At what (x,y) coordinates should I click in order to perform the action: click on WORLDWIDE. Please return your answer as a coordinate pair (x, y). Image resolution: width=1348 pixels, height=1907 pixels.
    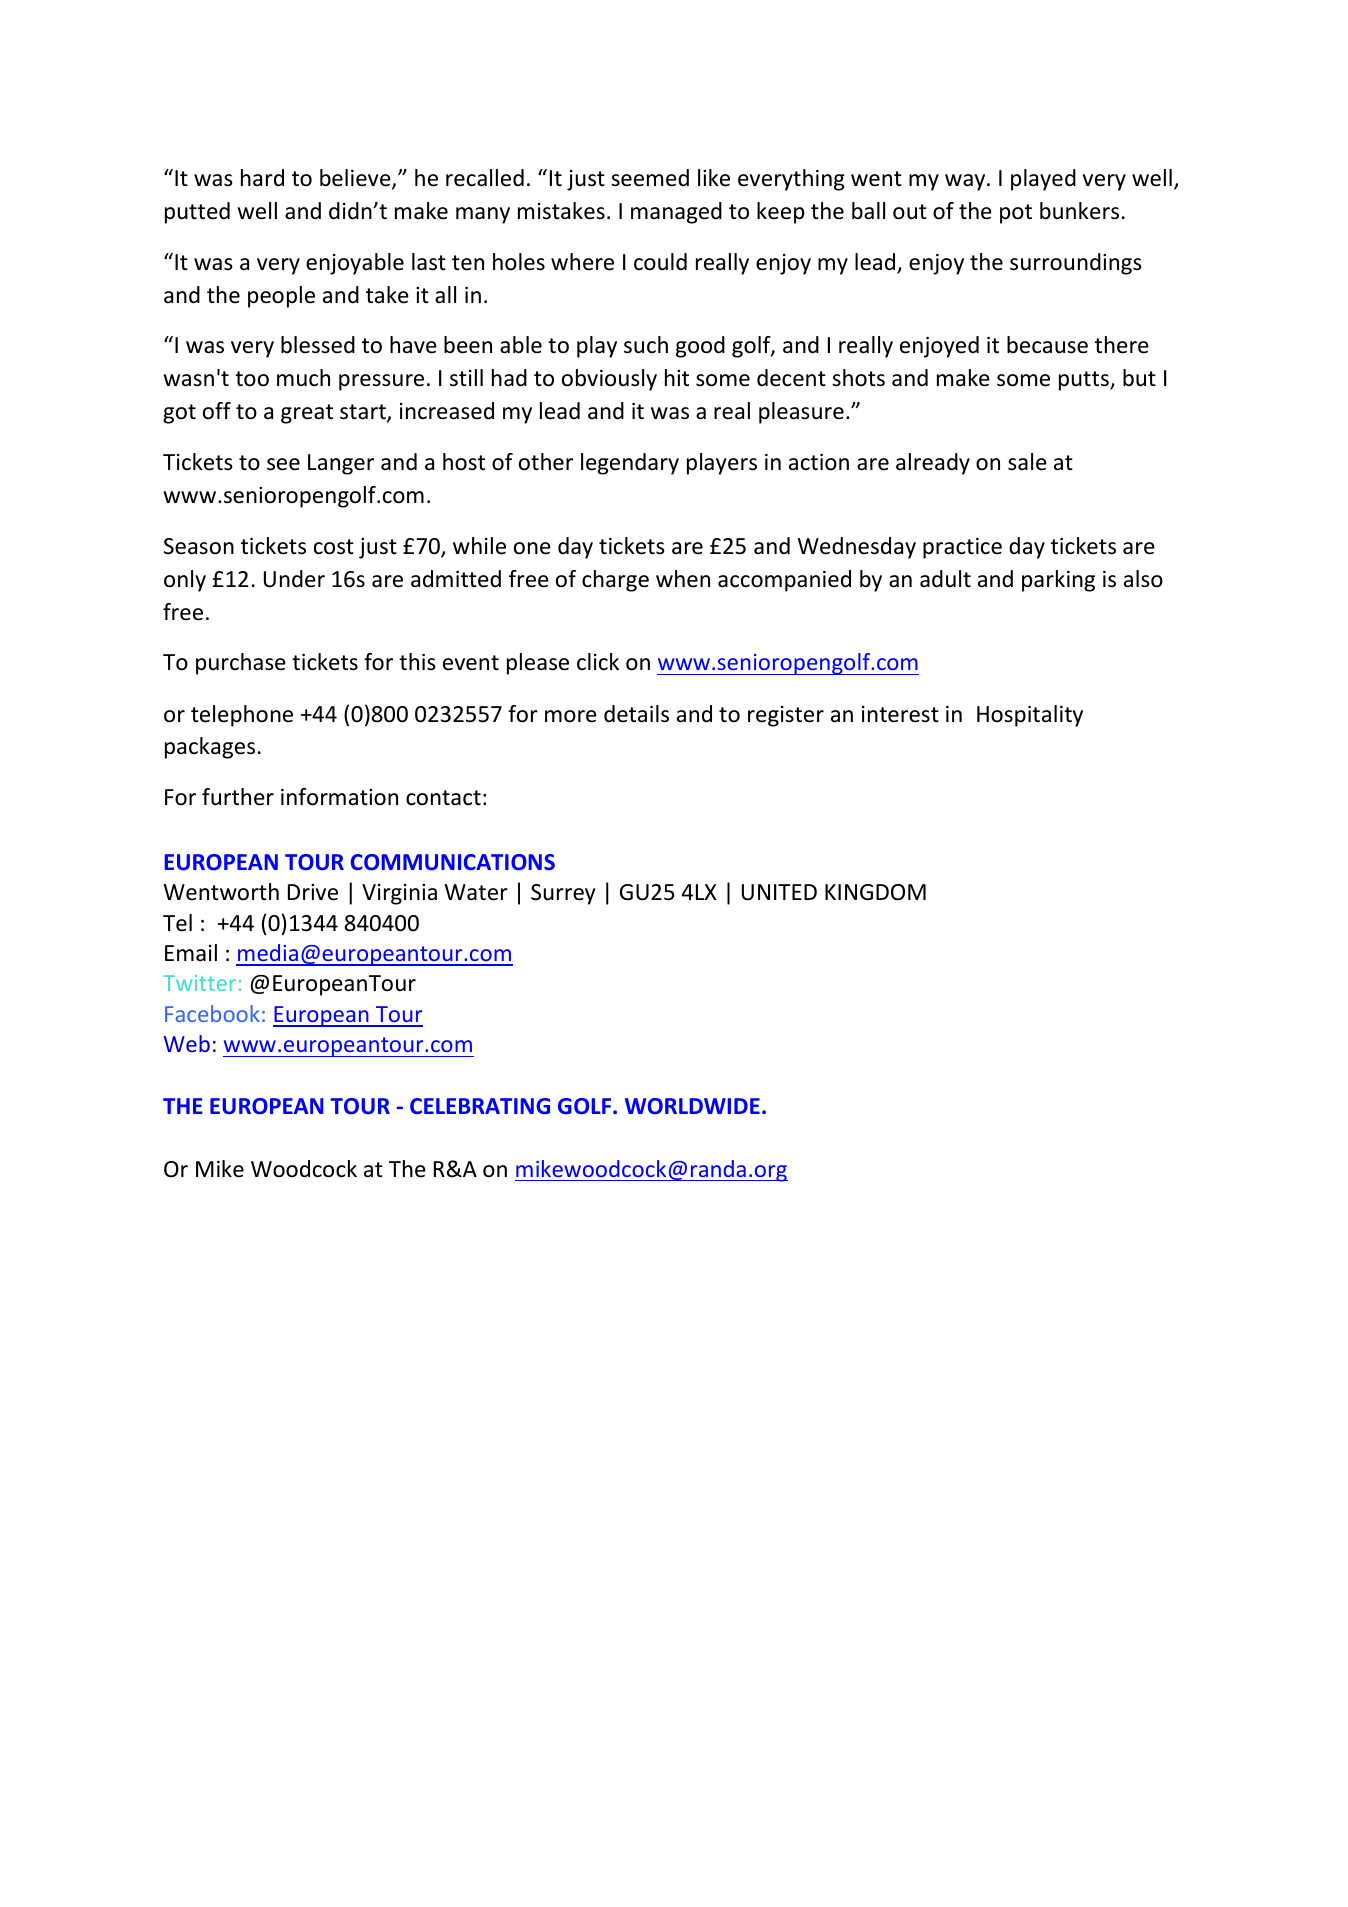
    Looking at the image, I should click on (692, 1106).
